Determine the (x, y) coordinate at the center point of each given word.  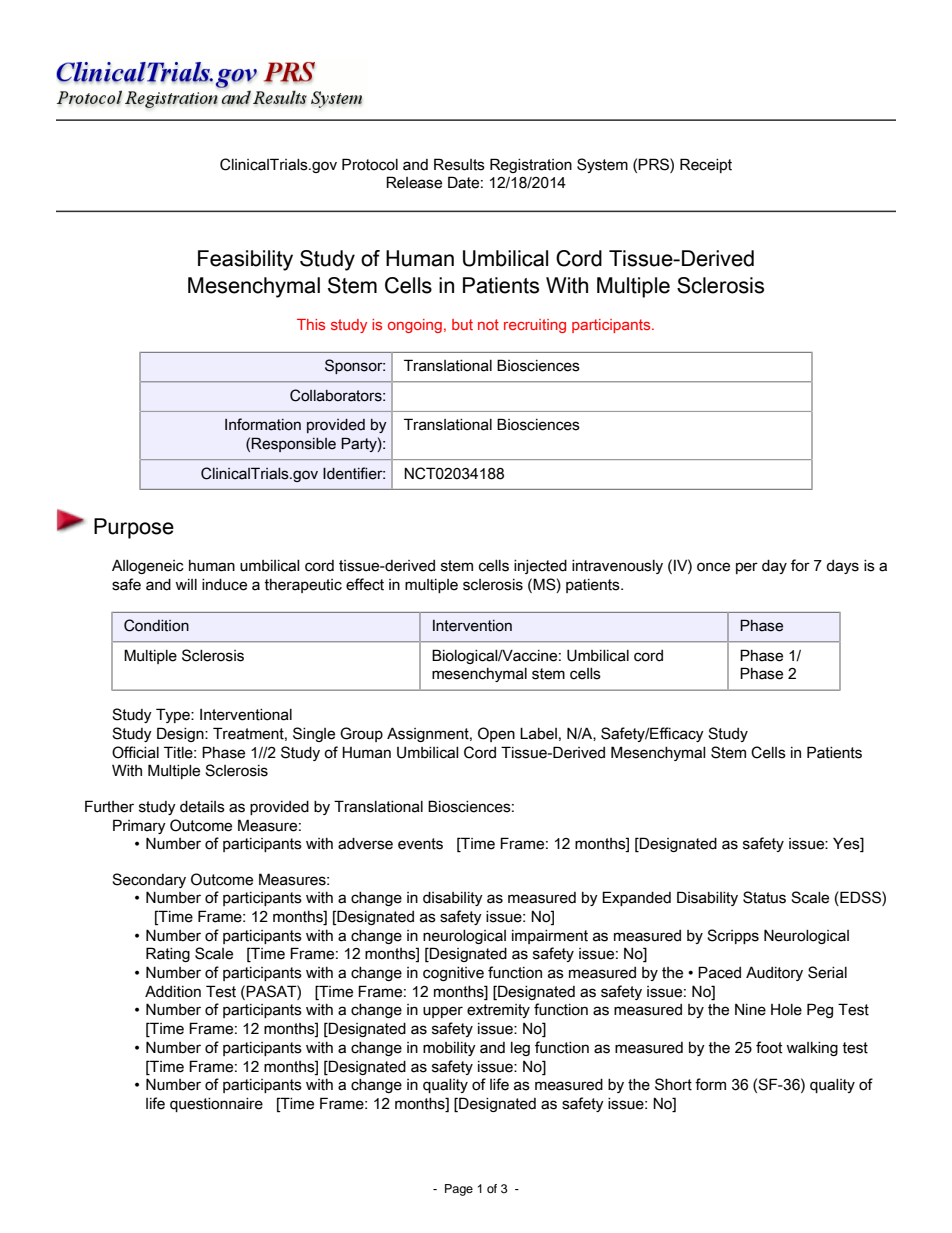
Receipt (706, 165)
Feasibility (245, 260)
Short (673, 1084)
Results (459, 164)
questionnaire (216, 1105)
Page (459, 1190)
